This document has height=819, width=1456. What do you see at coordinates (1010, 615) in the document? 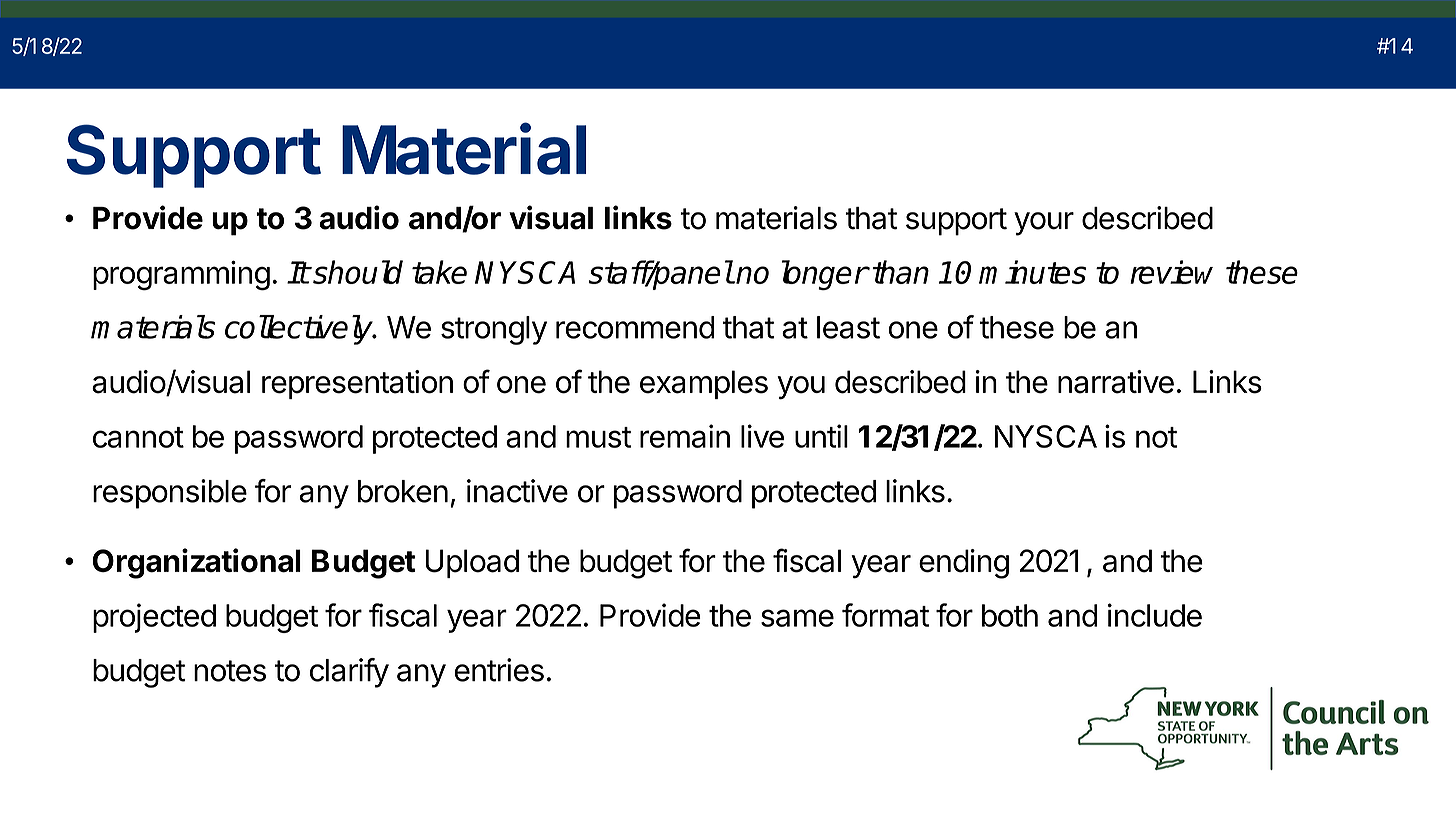
I see `both` at bounding box center [1010, 615].
